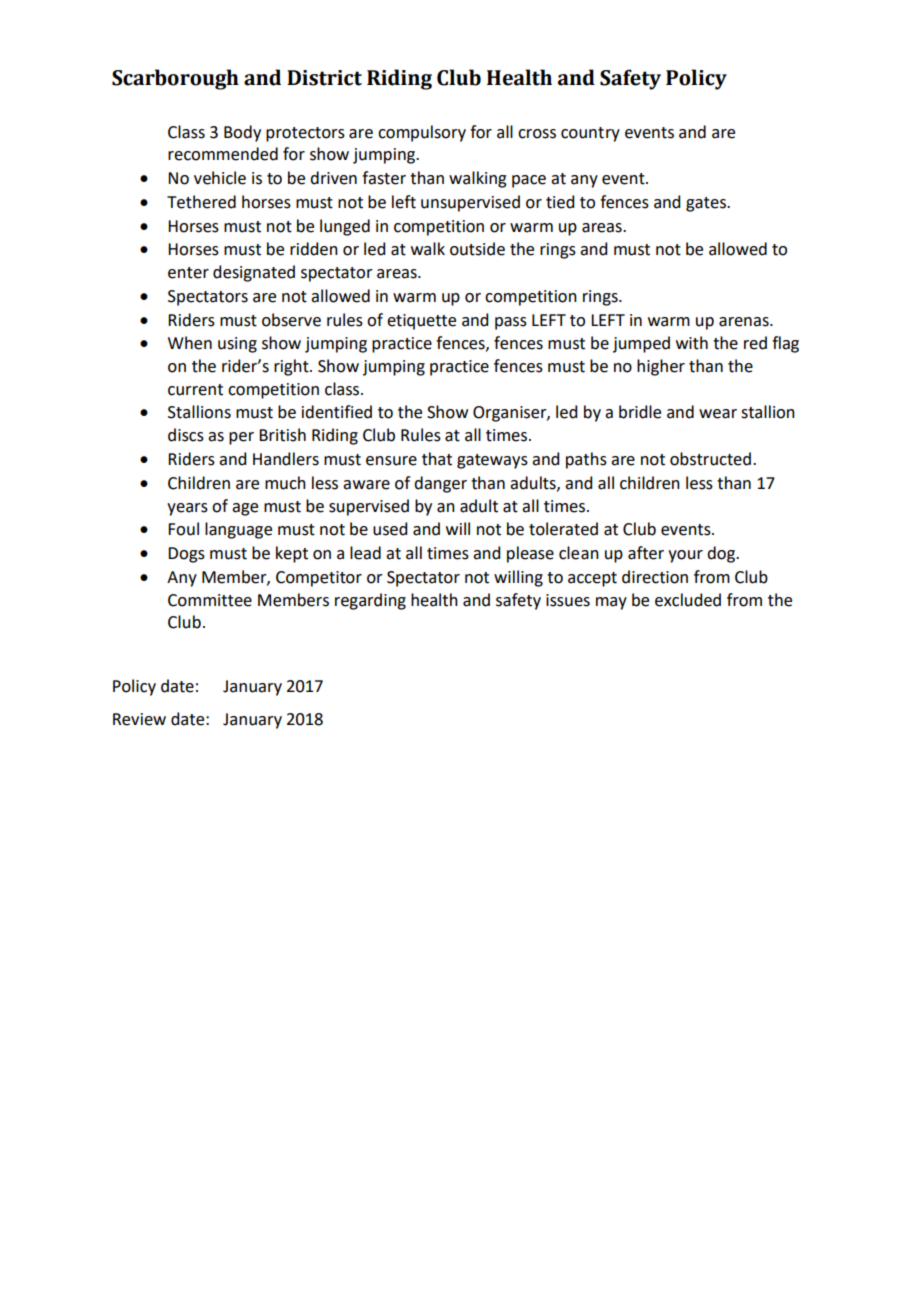  What do you see at coordinates (175, 79) in the page?
I see `Scarborough` at bounding box center [175, 79].
